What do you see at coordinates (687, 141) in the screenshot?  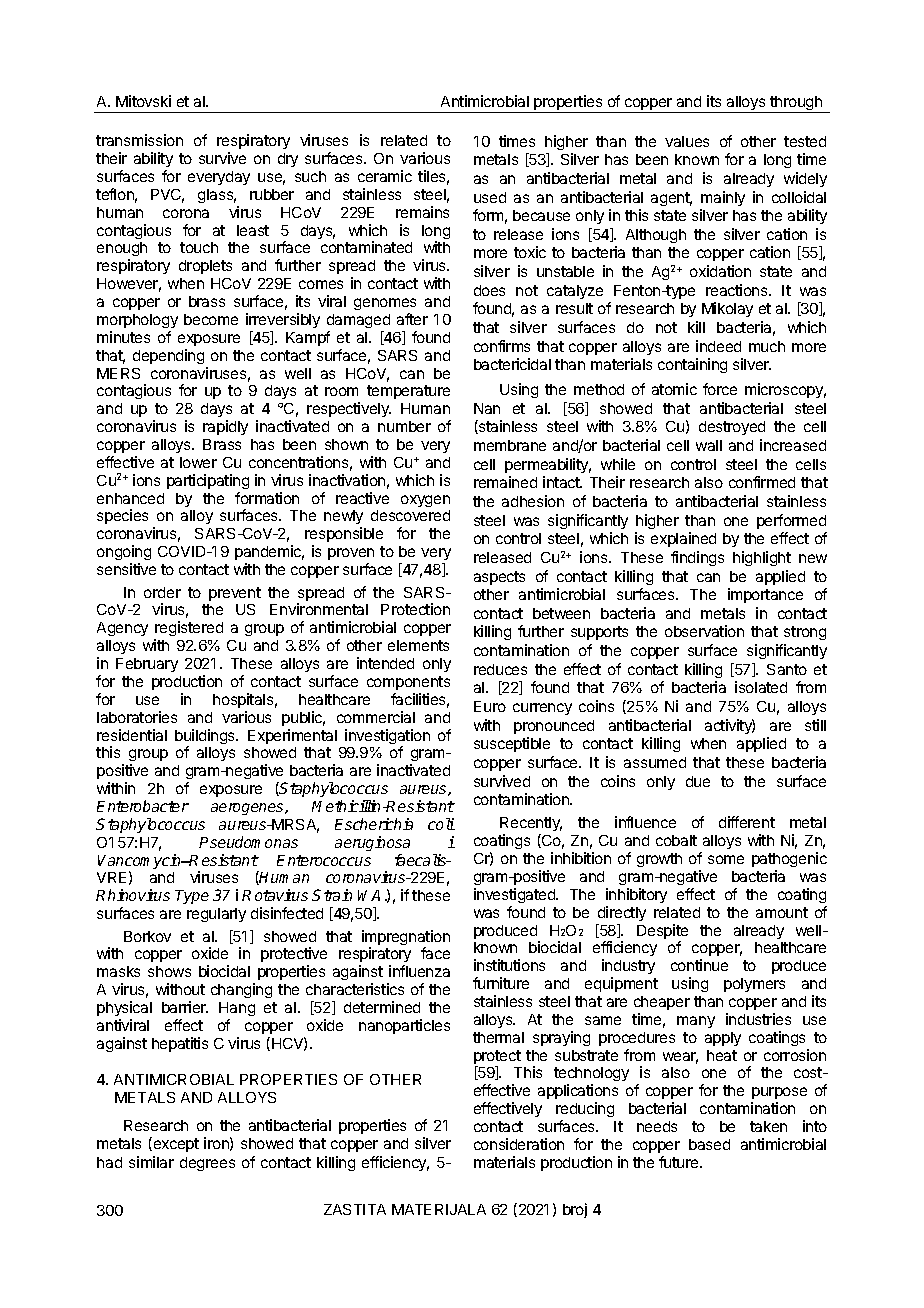 I see `values` at bounding box center [687, 141].
